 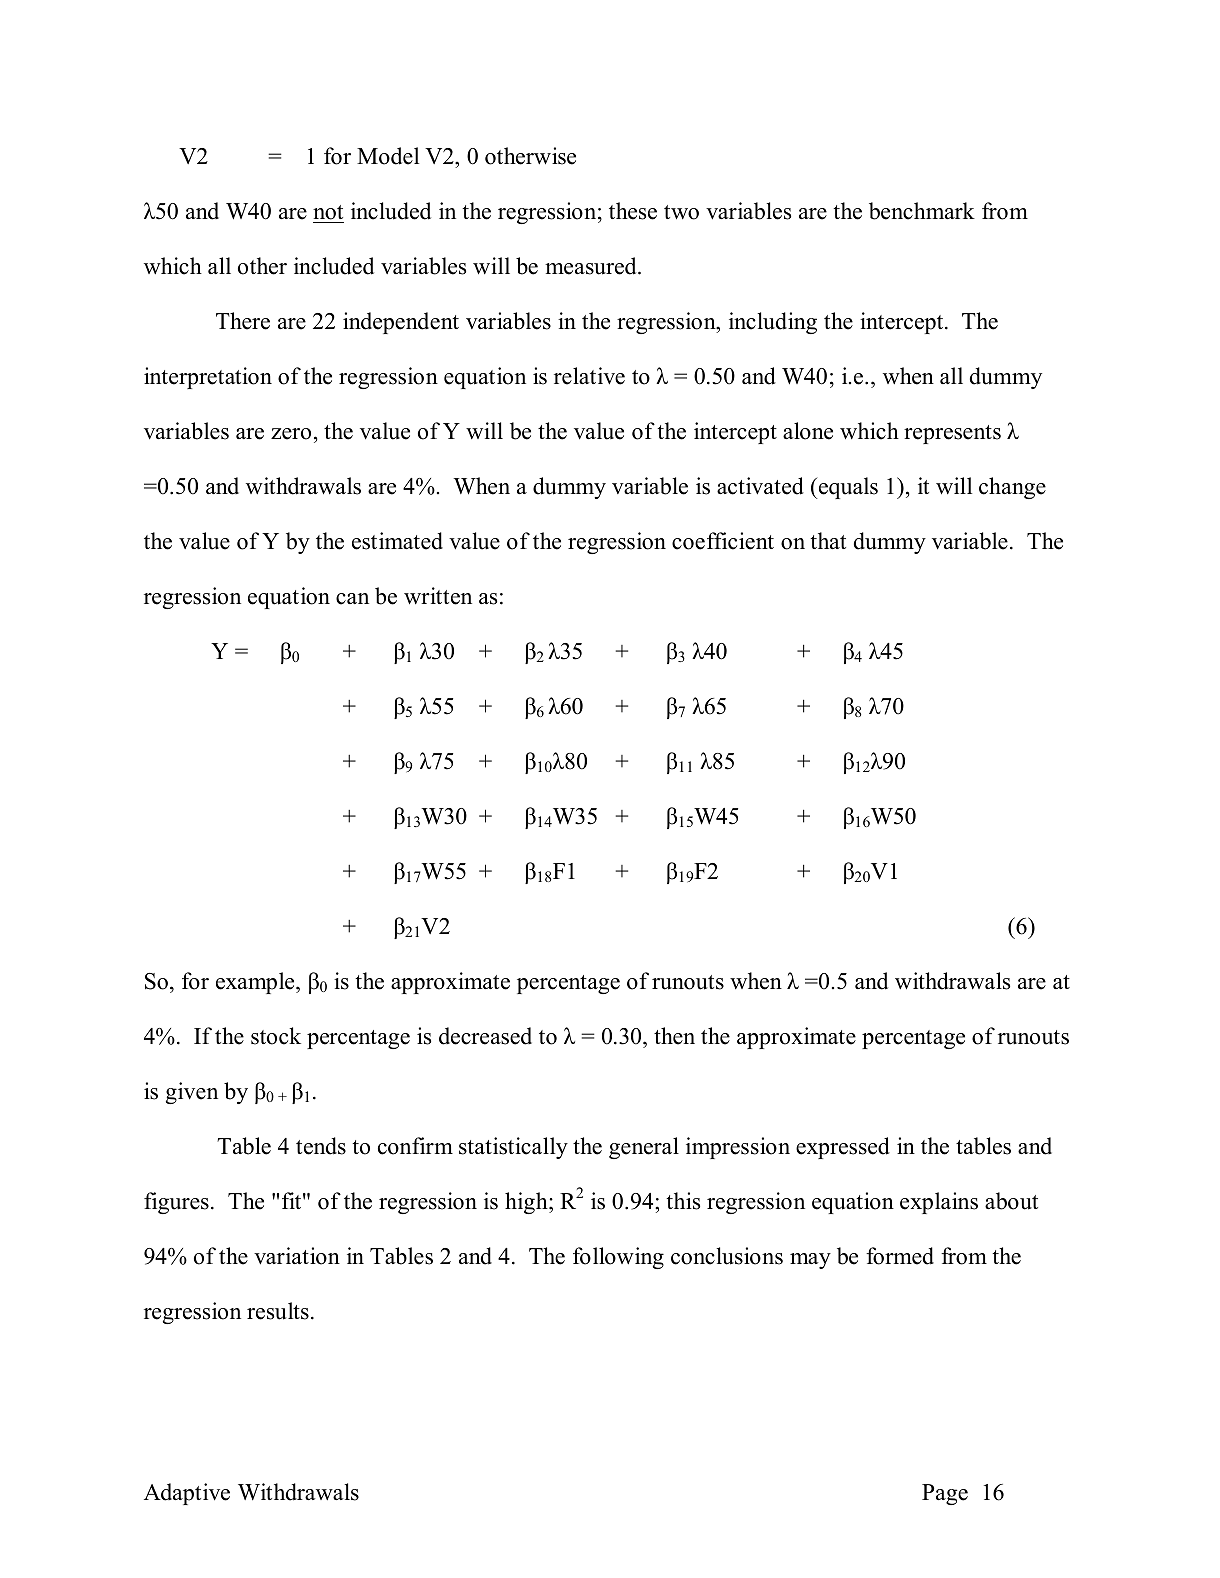 What do you see at coordinates (352, 599) in the screenshot?
I see `can` at bounding box center [352, 599].
